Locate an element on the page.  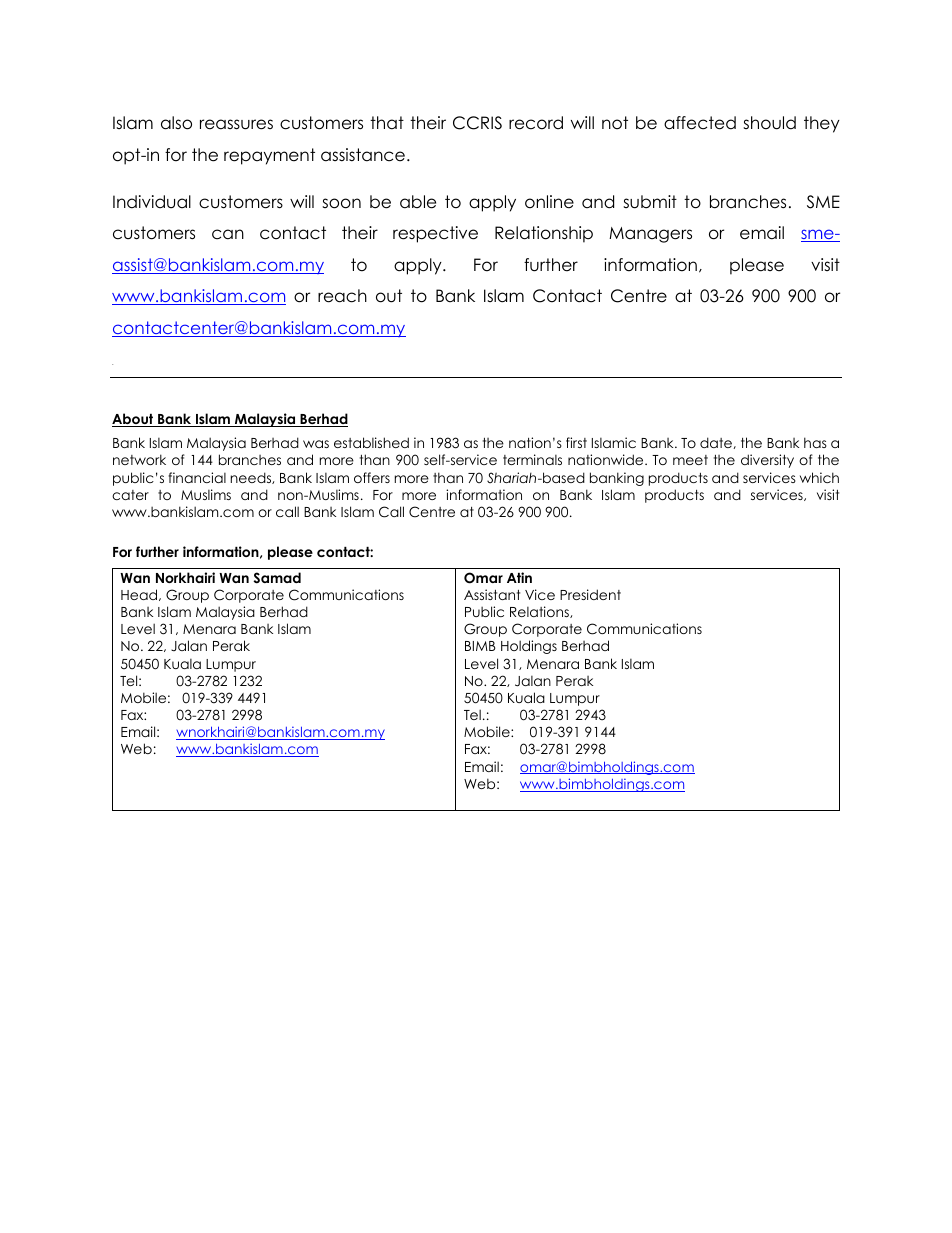
reach is located at coordinates (342, 296).
